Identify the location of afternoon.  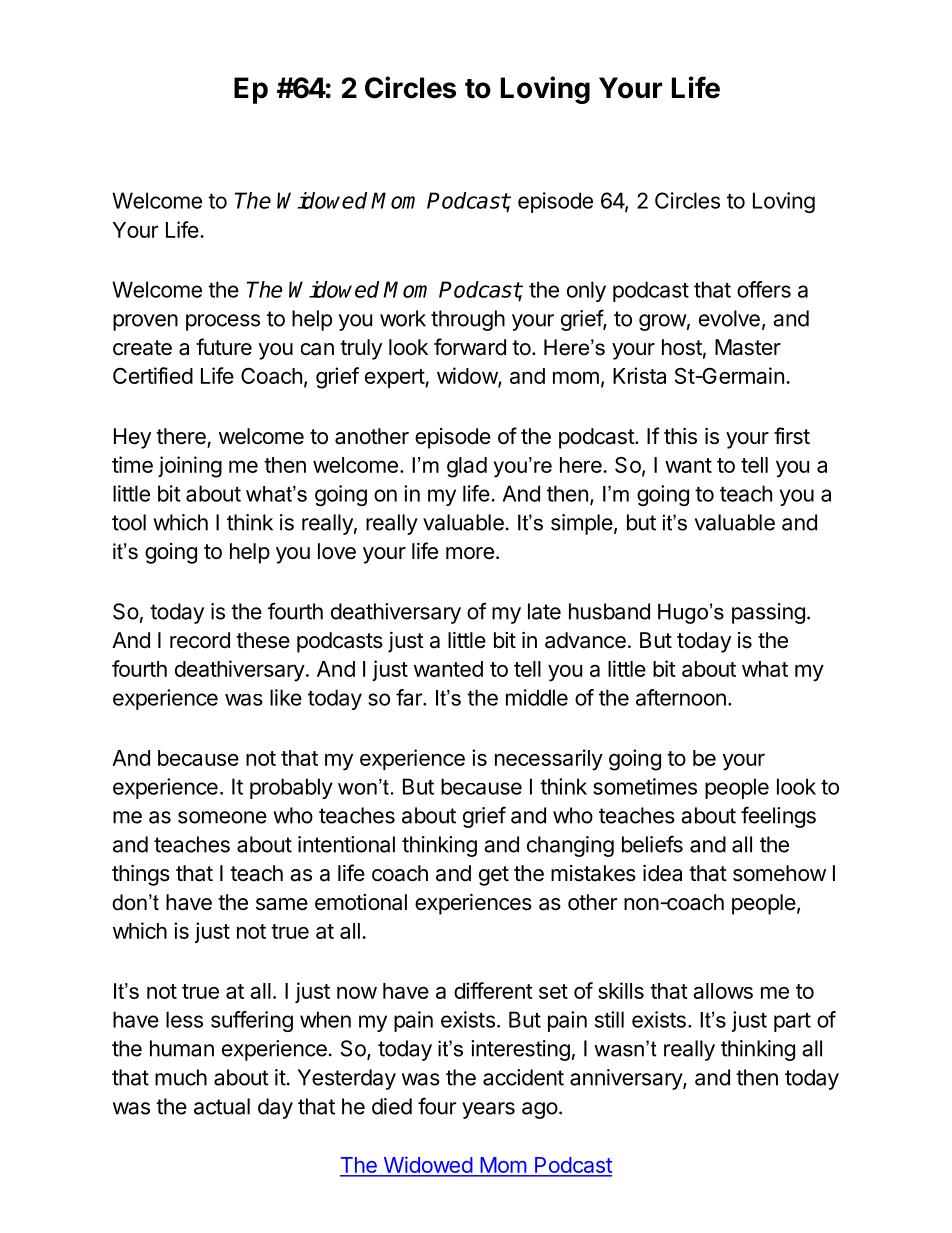
(681, 697).
